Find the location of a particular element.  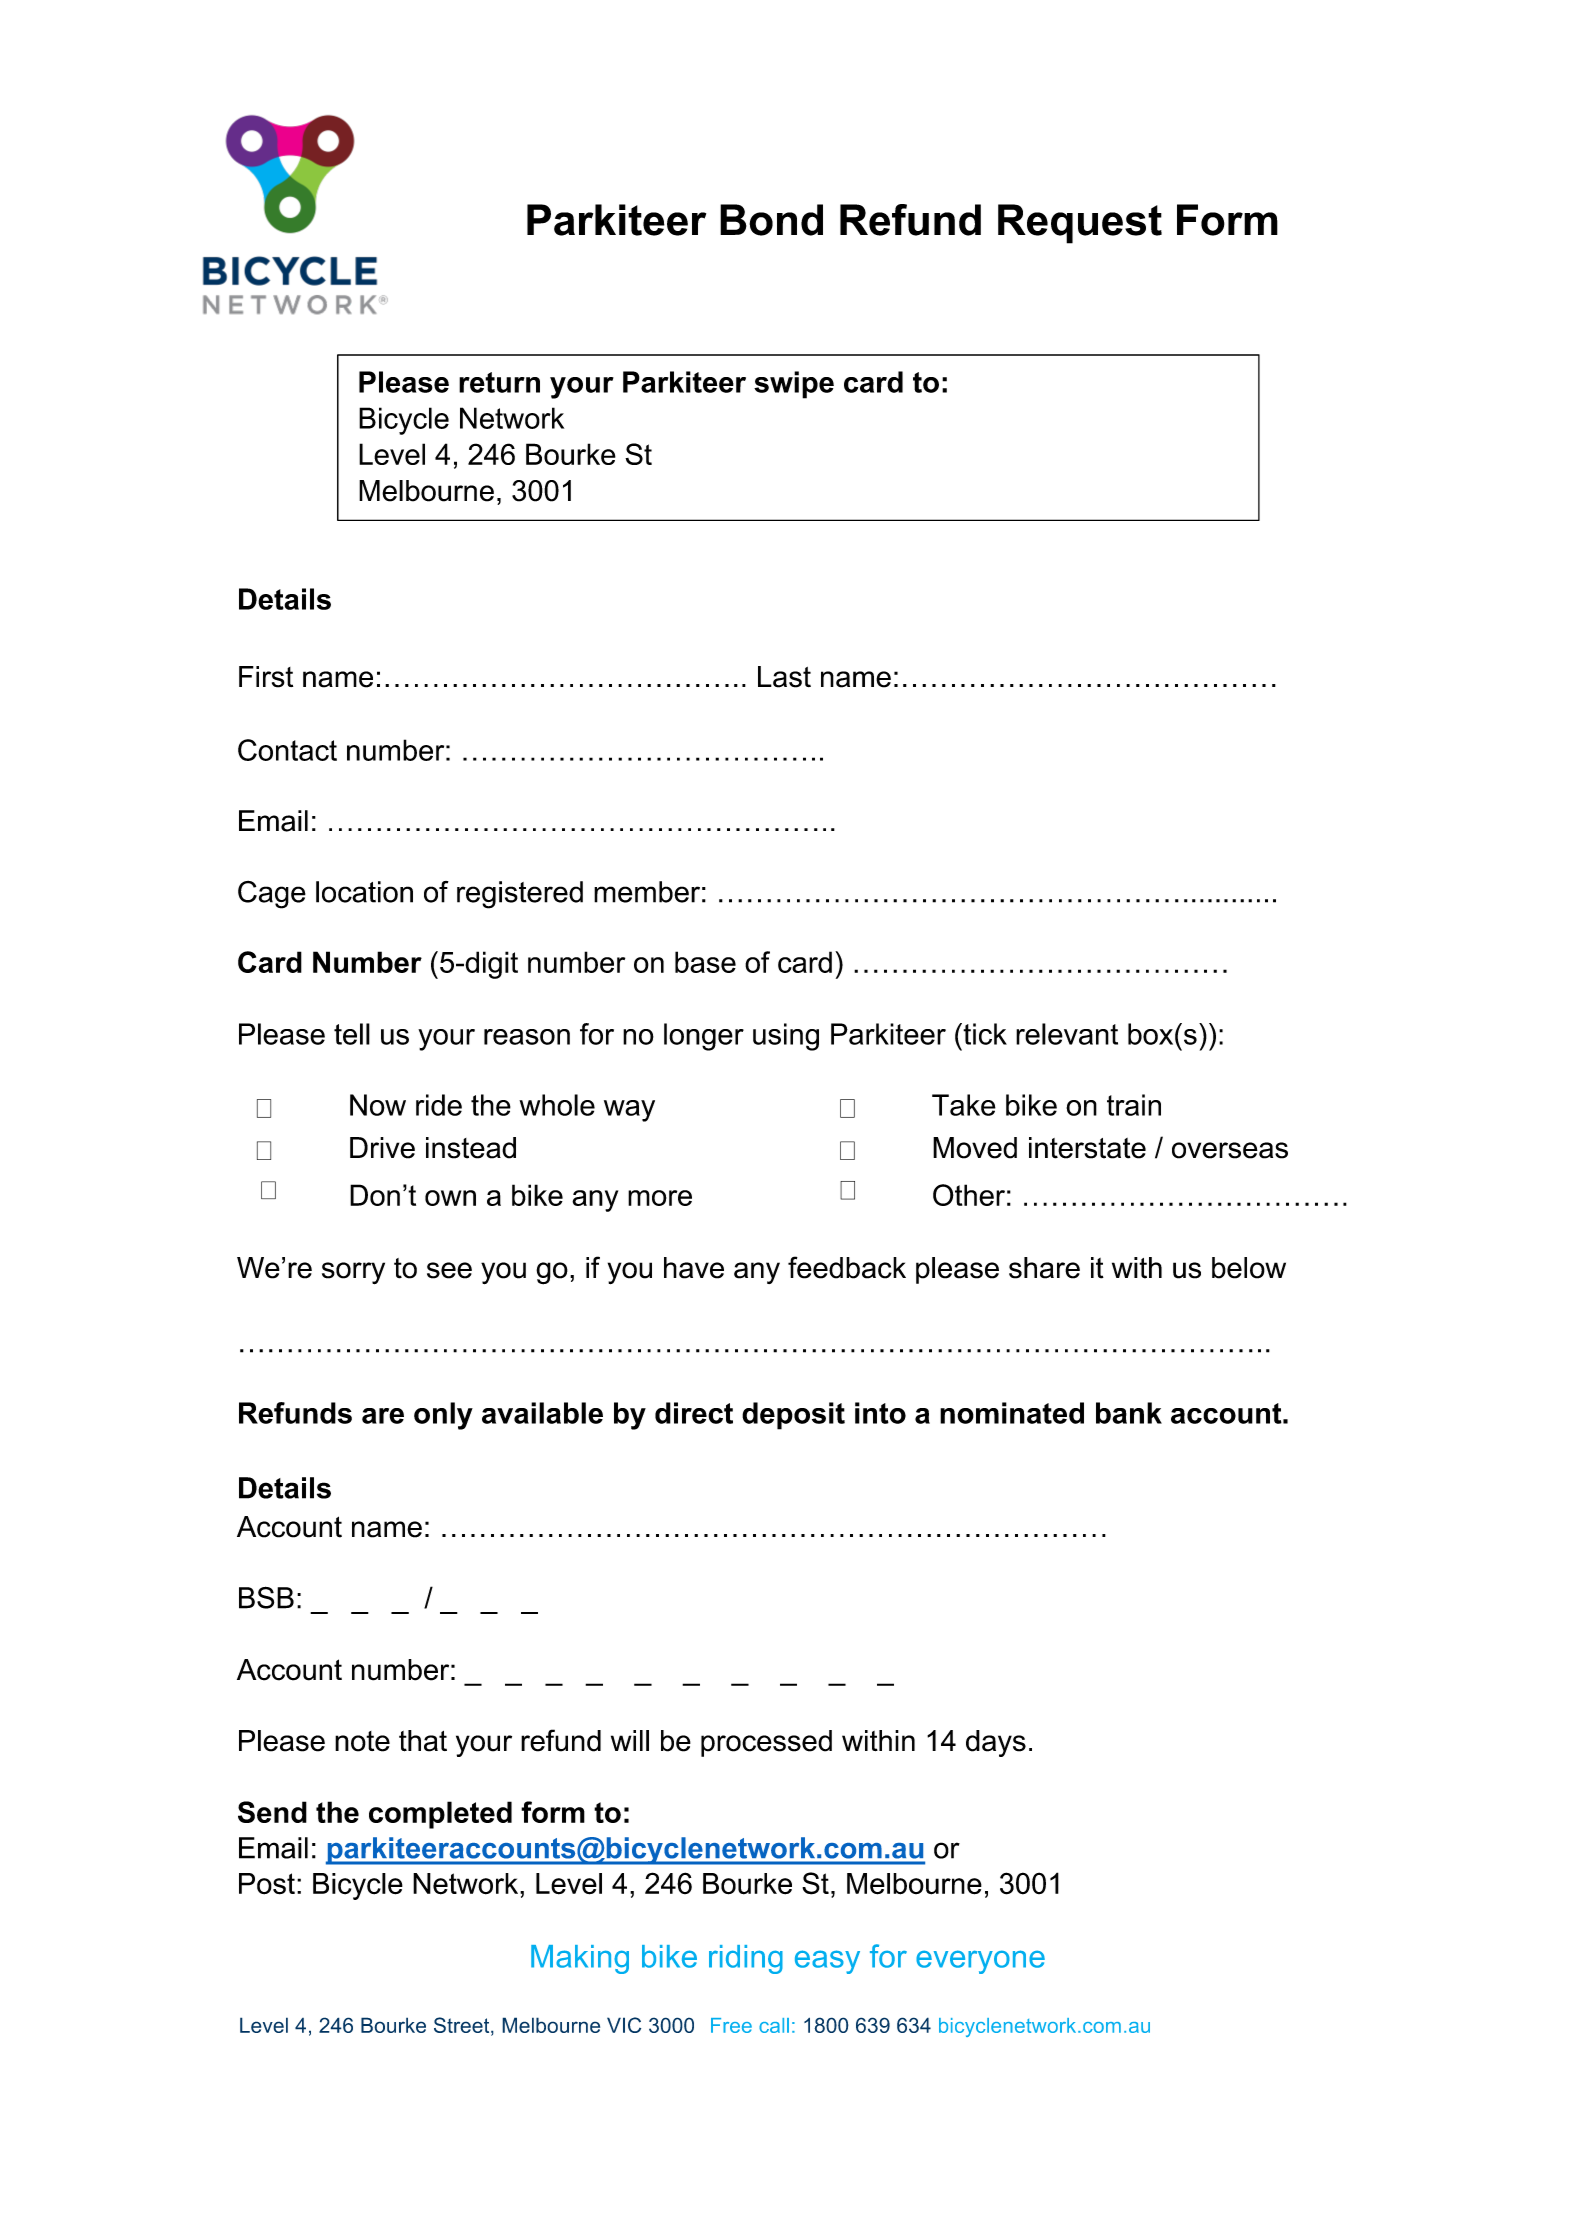

relevant is located at coordinates (1067, 1034).
